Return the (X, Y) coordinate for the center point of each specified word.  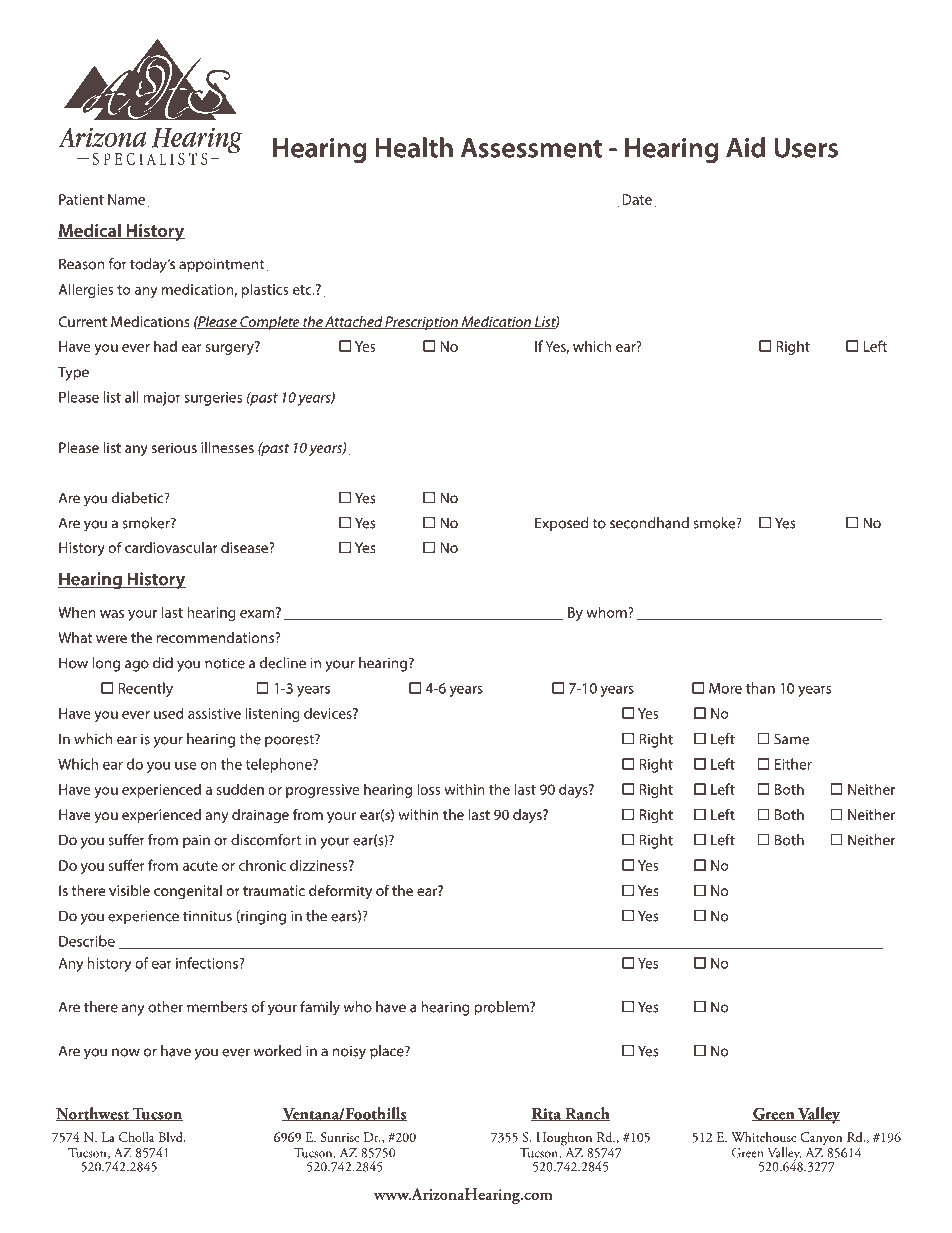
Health (414, 147)
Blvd (172, 1137)
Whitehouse (764, 1137)
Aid (745, 147)
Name (126, 199)
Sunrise (340, 1137)
